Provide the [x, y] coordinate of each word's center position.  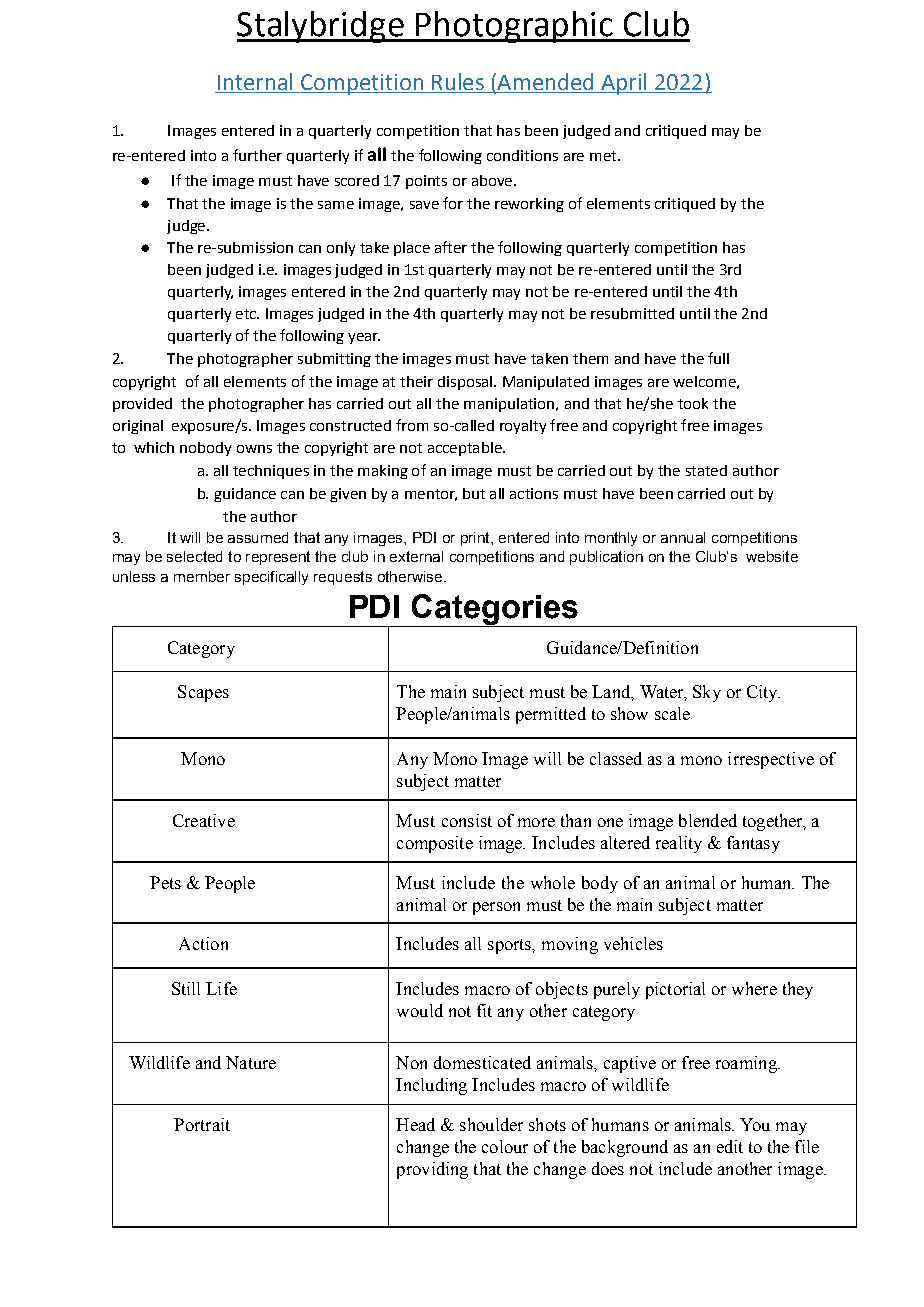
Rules [458, 83]
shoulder [491, 1124]
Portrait [202, 1124]
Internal [255, 83]
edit [730, 1146]
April [624, 84]
